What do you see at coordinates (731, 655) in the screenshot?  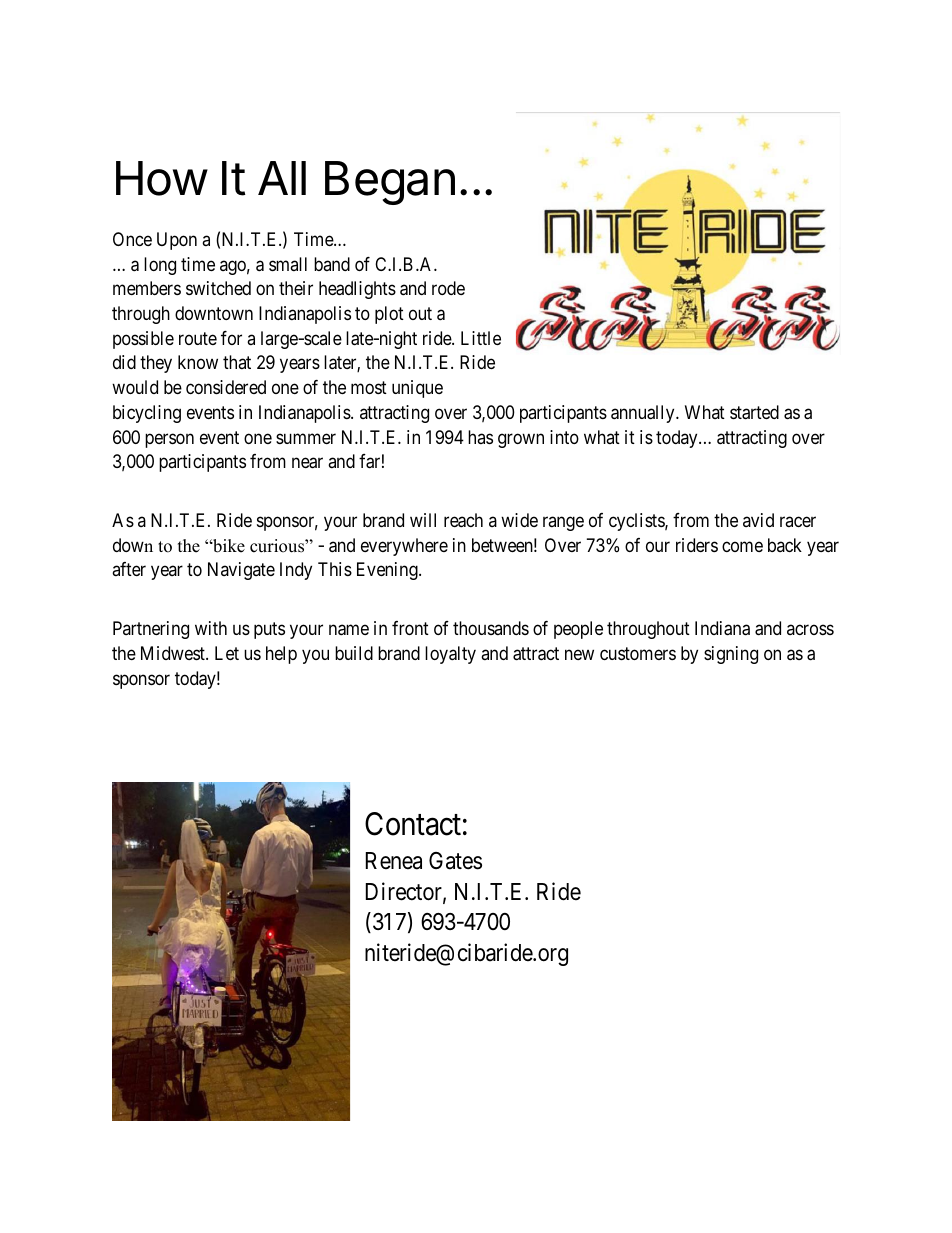 I see `signing` at bounding box center [731, 655].
